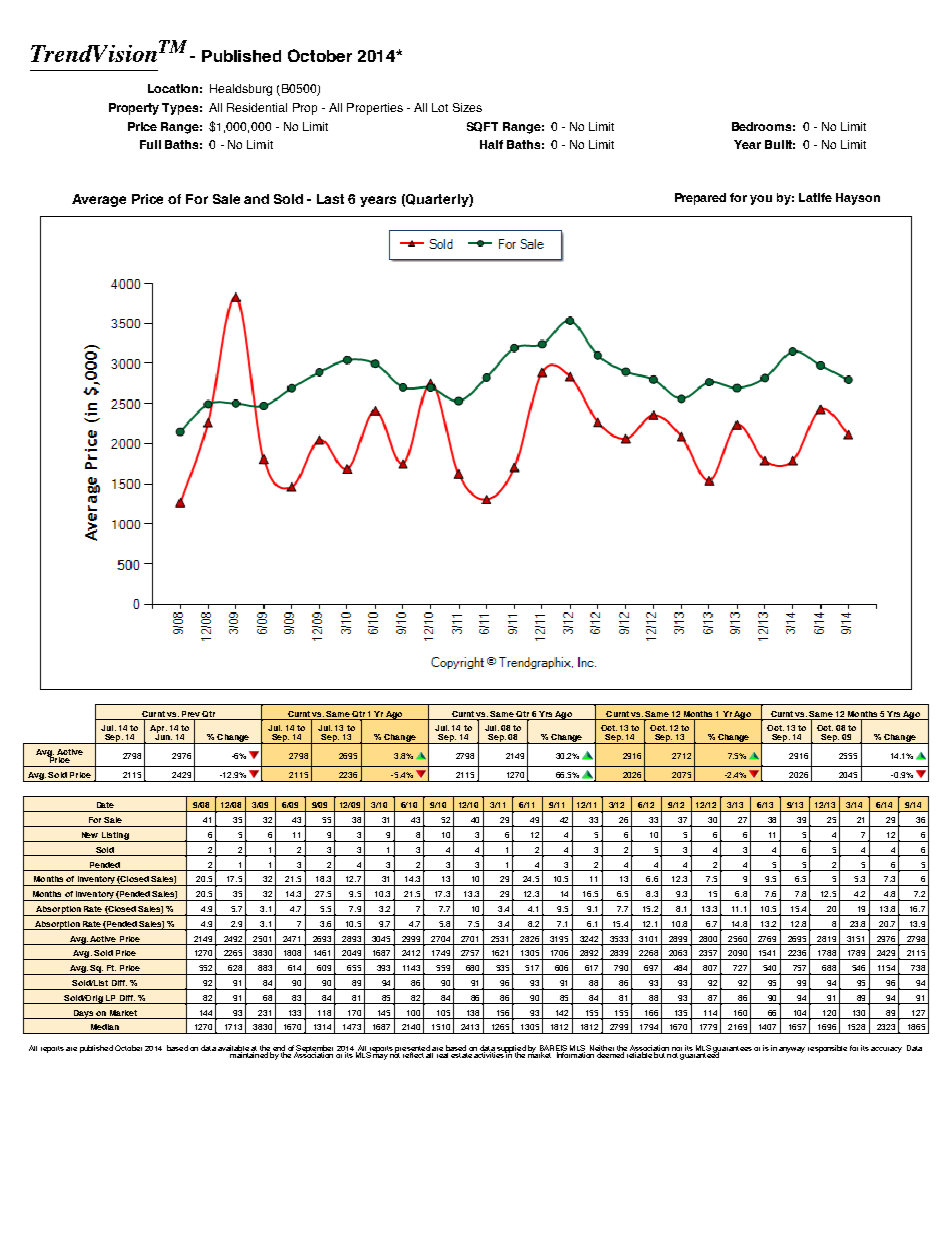 This screenshot has width=952, height=1233. What do you see at coordinates (491, 144) in the screenshot?
I see `Half` at bounding box center [491, 144].
